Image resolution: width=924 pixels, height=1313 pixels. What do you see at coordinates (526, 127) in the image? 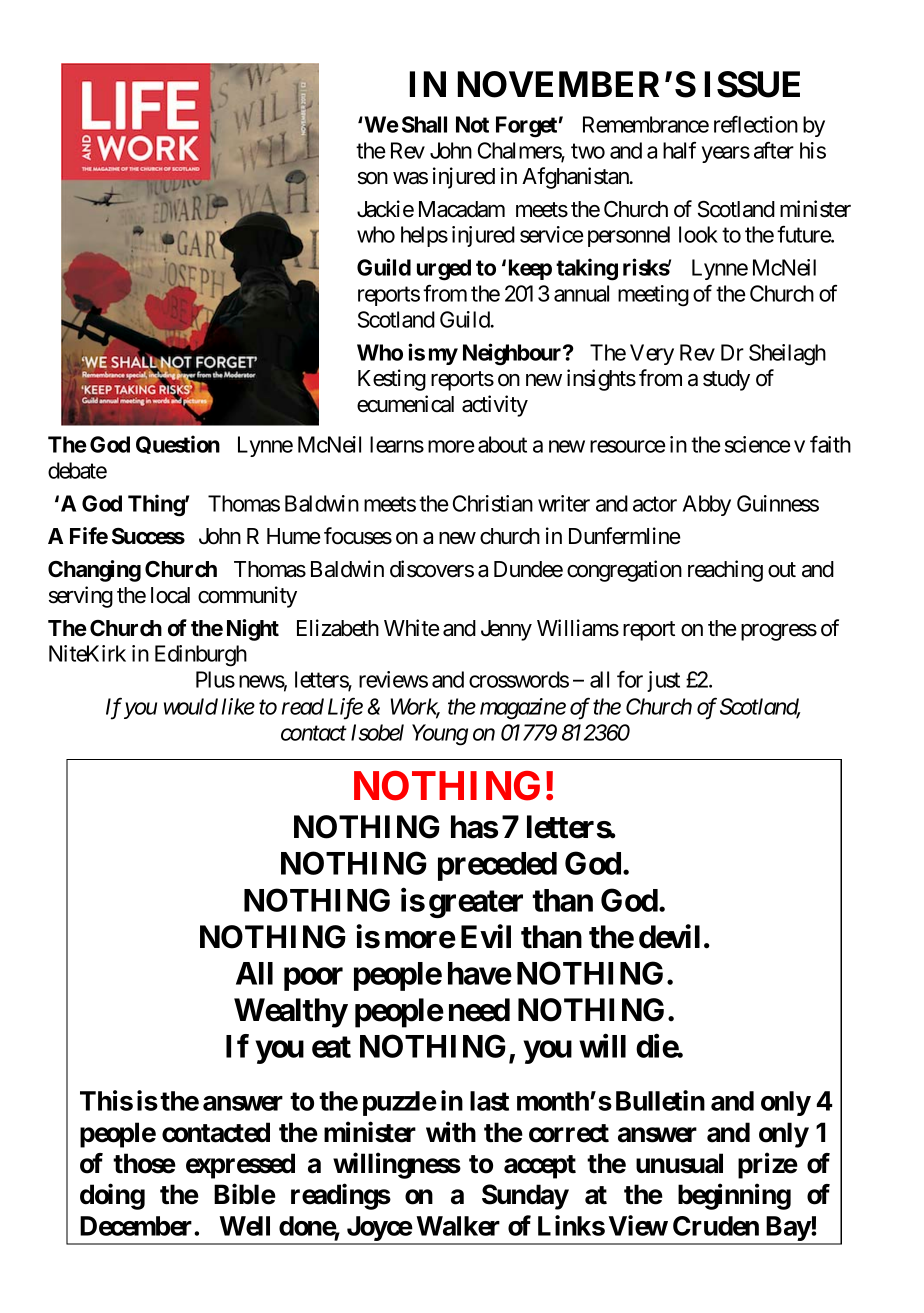
I see `Forget` at bounding box center [526, 127].
